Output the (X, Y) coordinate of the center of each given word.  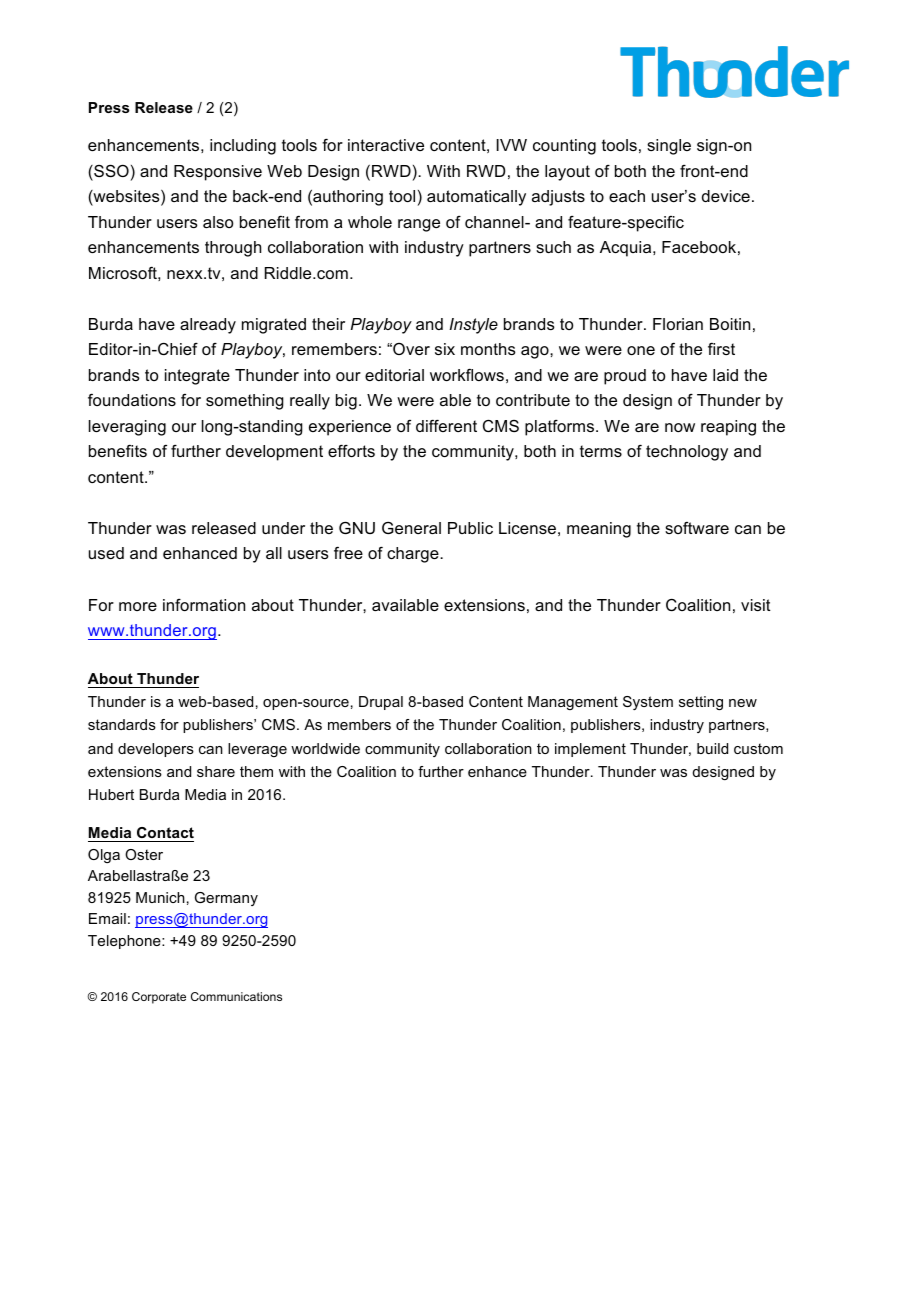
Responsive (218, 173)
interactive (386, 145)
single (669, 147)
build (712, 748)
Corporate (159, 998)
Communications (236, 996)
